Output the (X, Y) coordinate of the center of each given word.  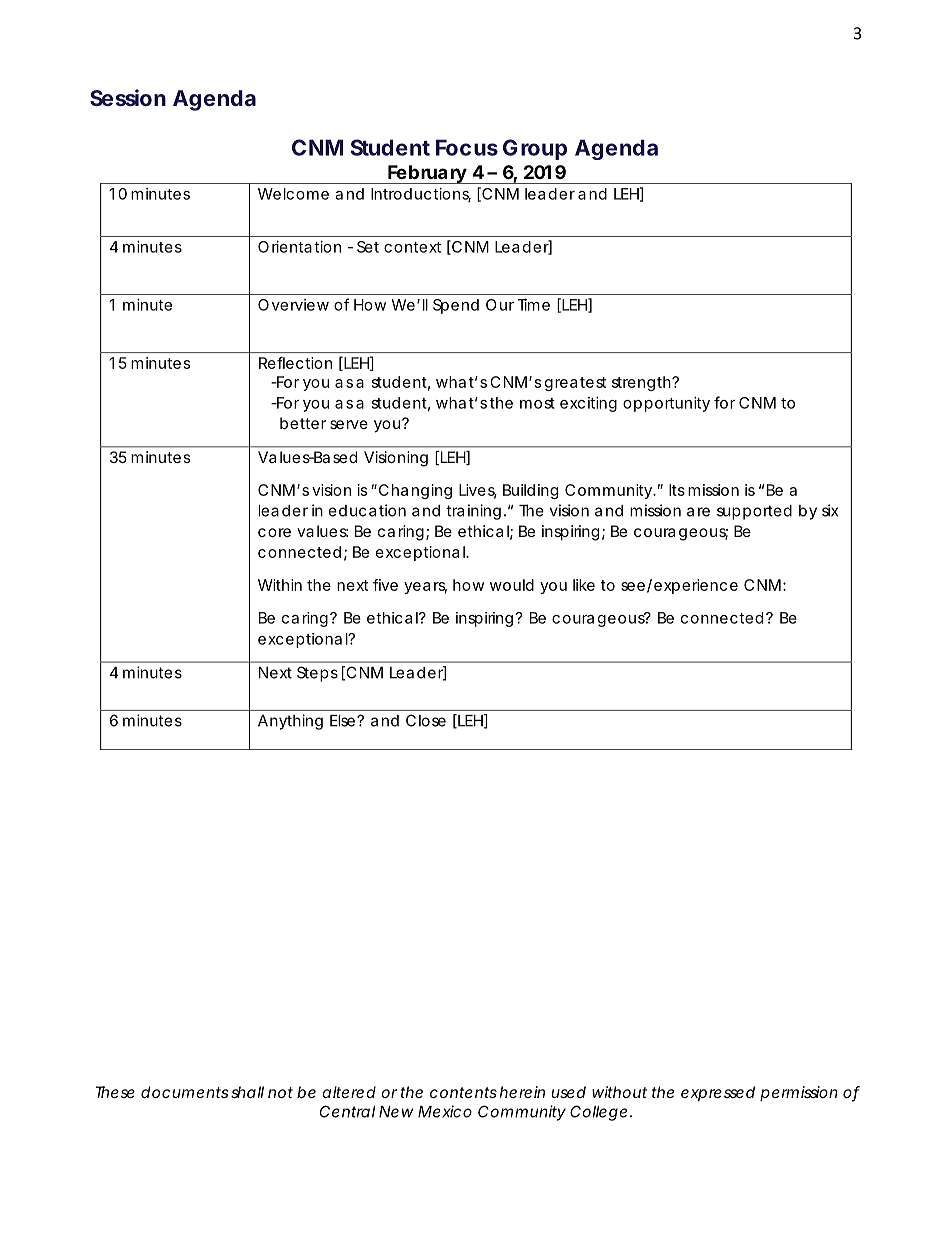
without (619, 1092)
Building (530, 491)
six (830, 510)
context (412, 247)
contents (463, 1092)
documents (185, 1092)
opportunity (666, 404)
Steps (317, 674)
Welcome (293, 194)
